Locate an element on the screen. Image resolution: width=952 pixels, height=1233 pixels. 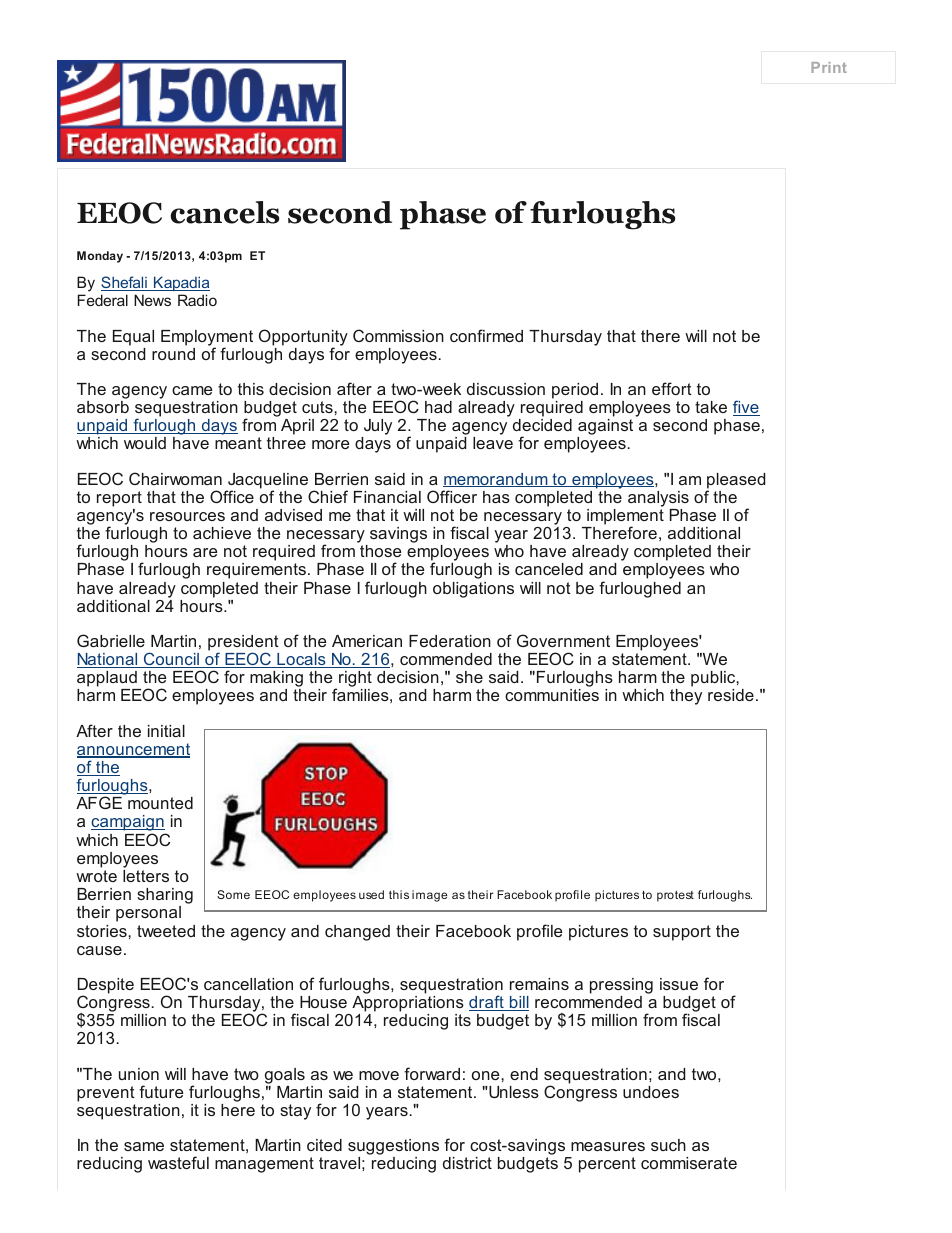
leave is located at coordinates (493, 443).
